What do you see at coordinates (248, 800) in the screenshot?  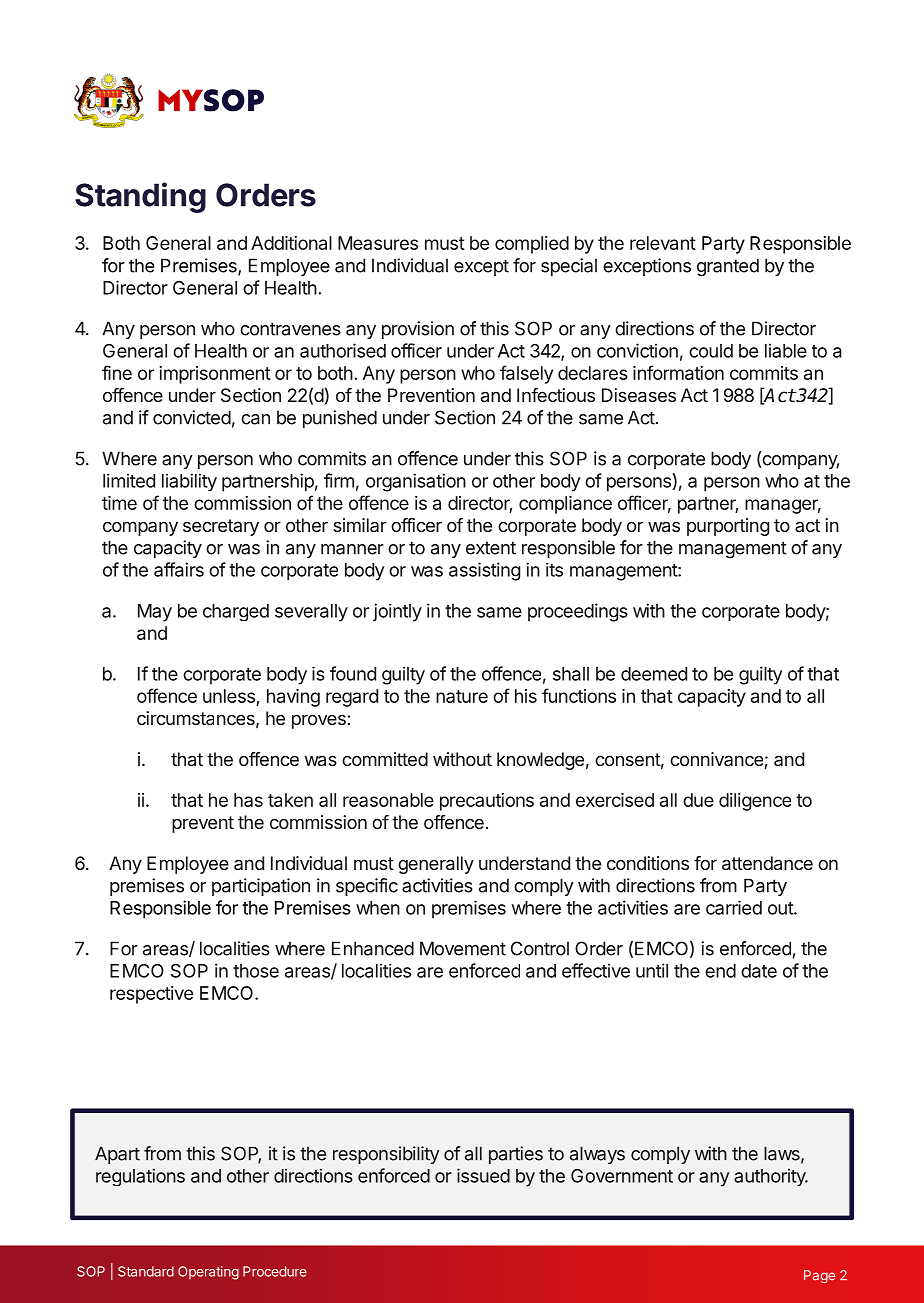 I see `has` at bounding box center [248, 800].
